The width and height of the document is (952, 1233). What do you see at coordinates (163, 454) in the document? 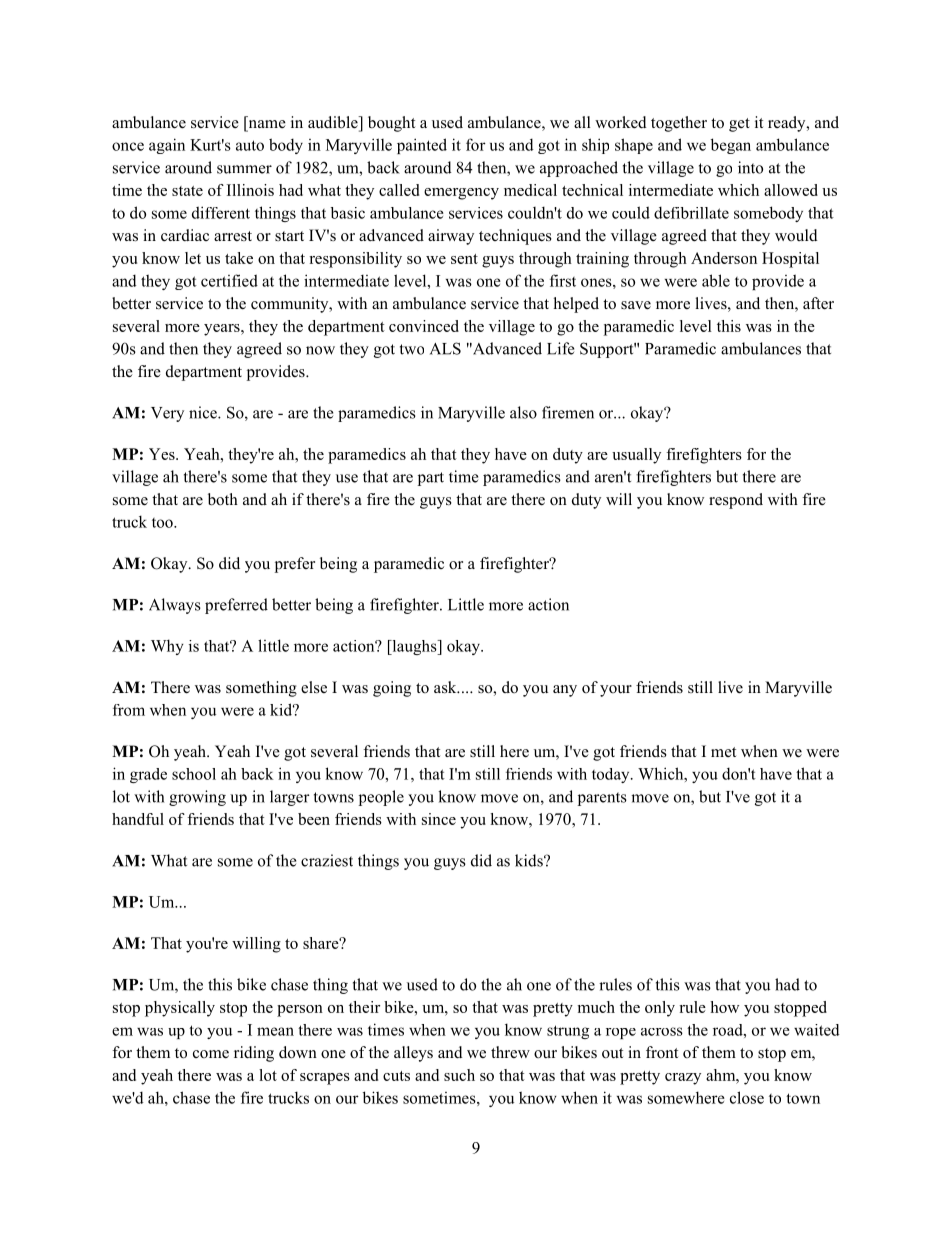
I see `Yes` at bounding box center [163, 454].
